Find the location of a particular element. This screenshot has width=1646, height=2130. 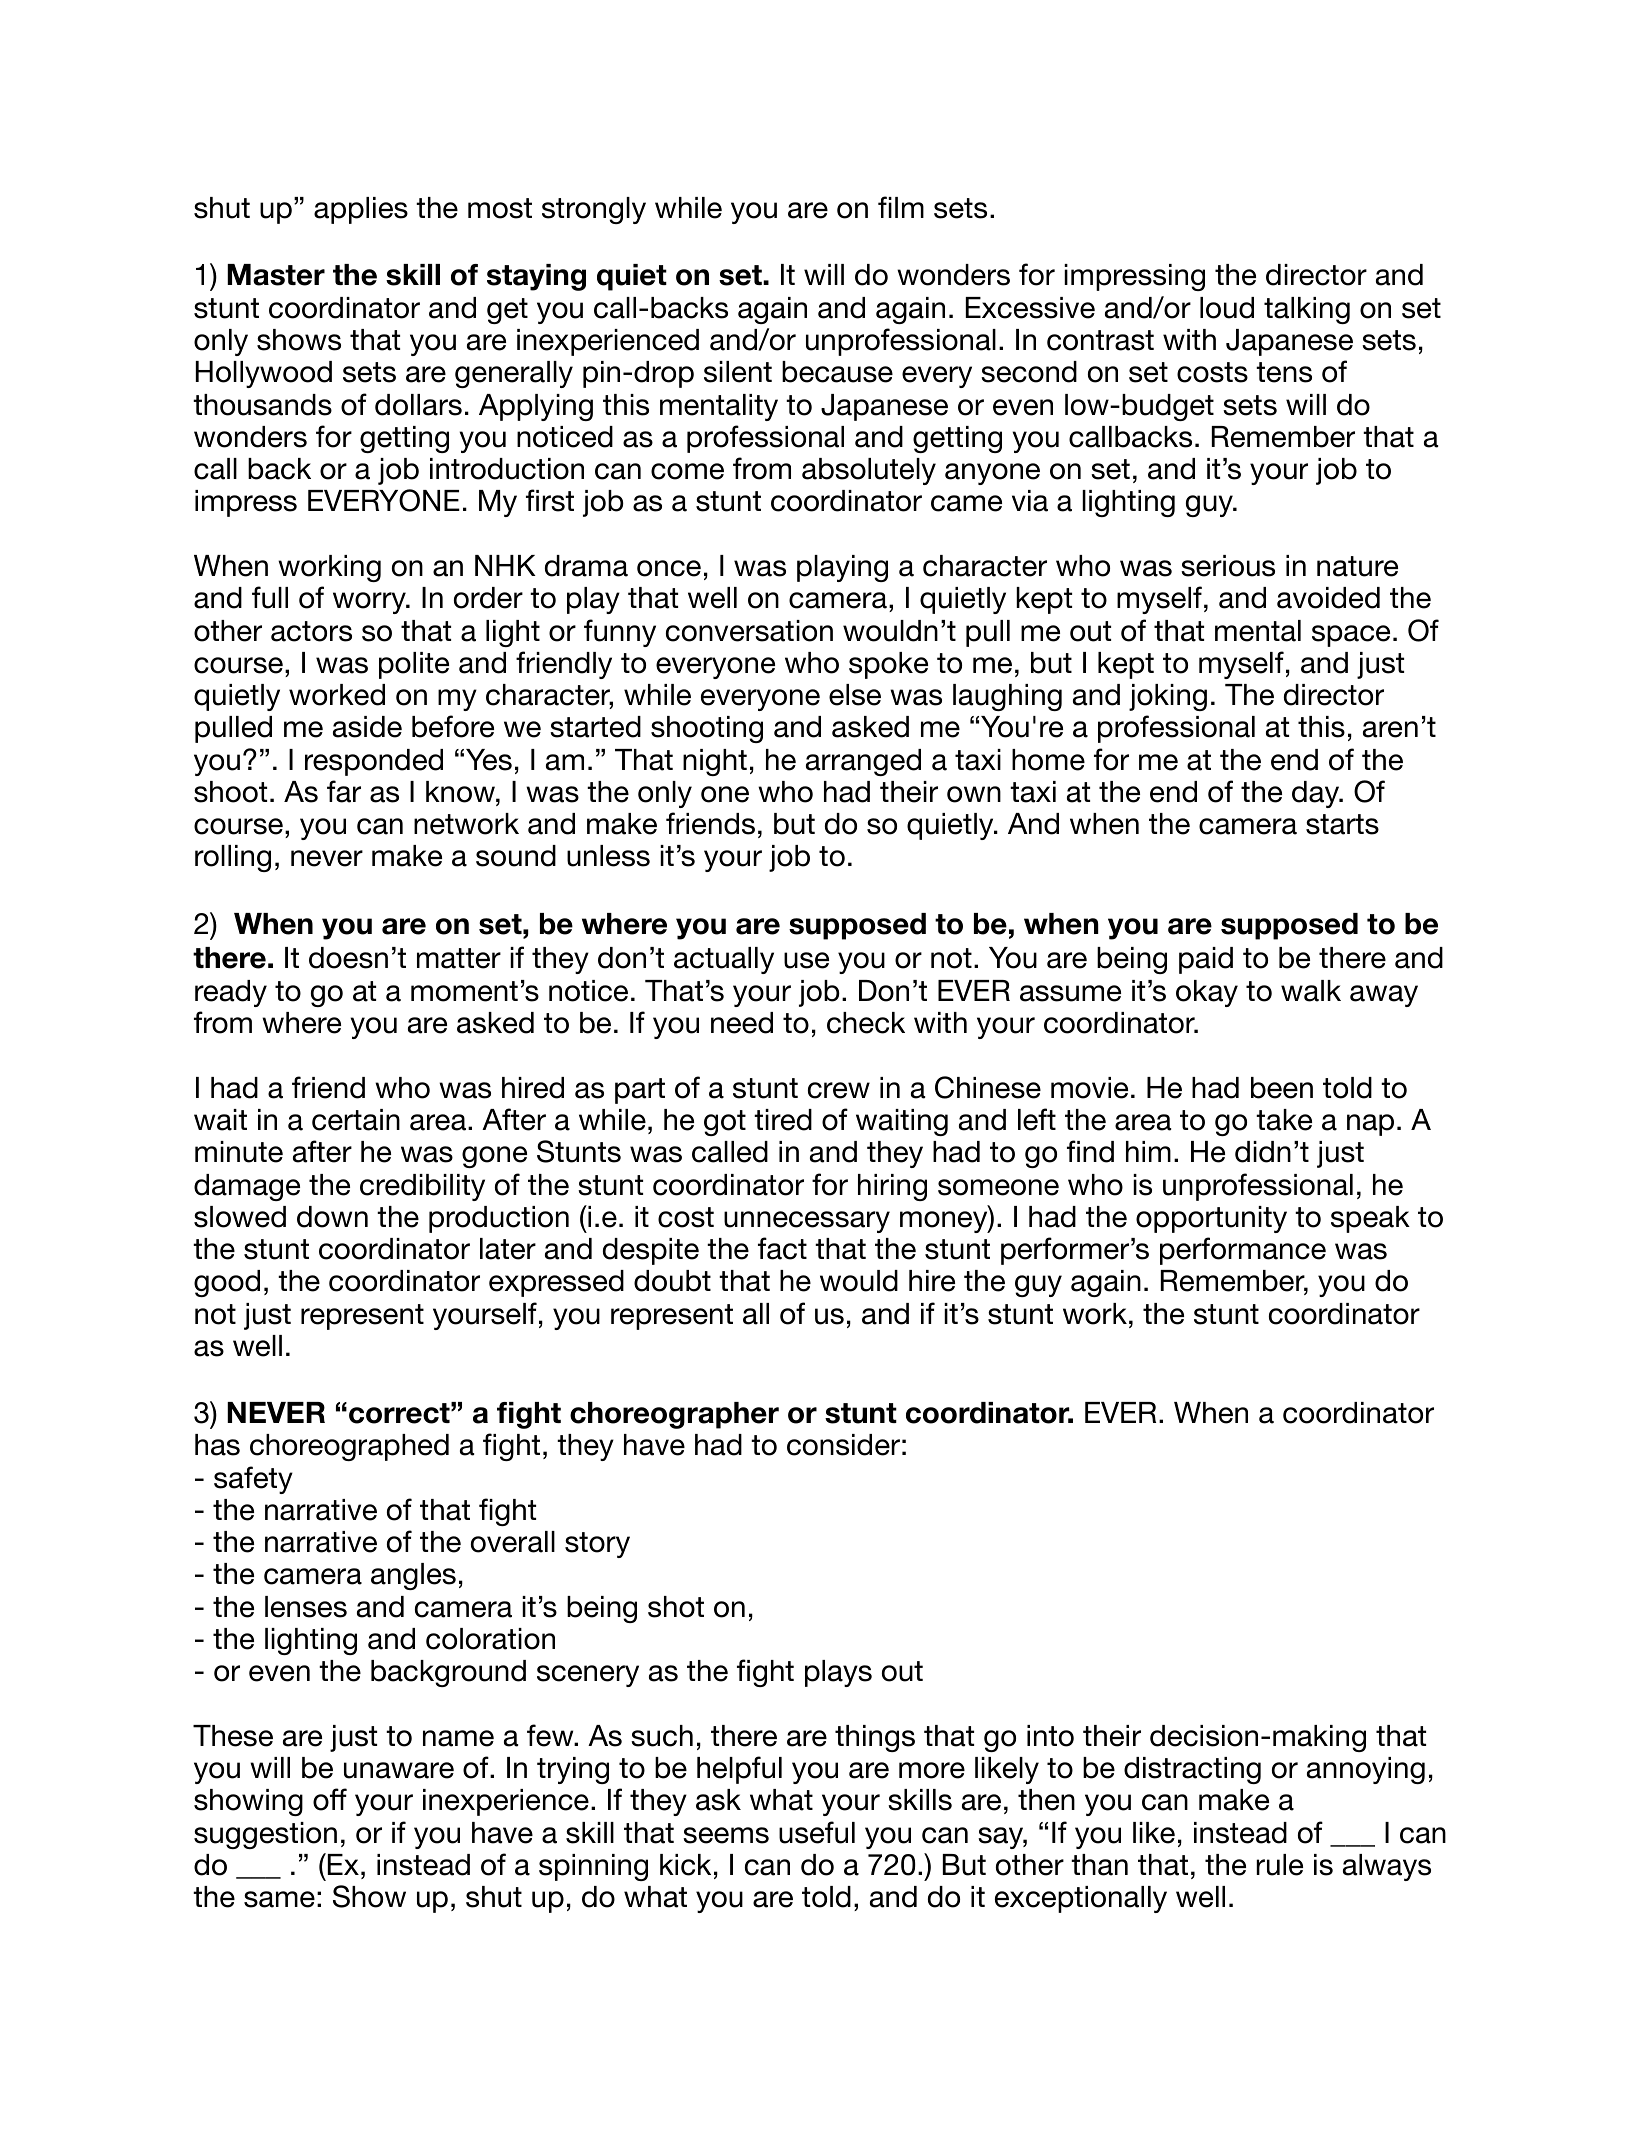

opportunity is located at coordinates (1211, 1219).
